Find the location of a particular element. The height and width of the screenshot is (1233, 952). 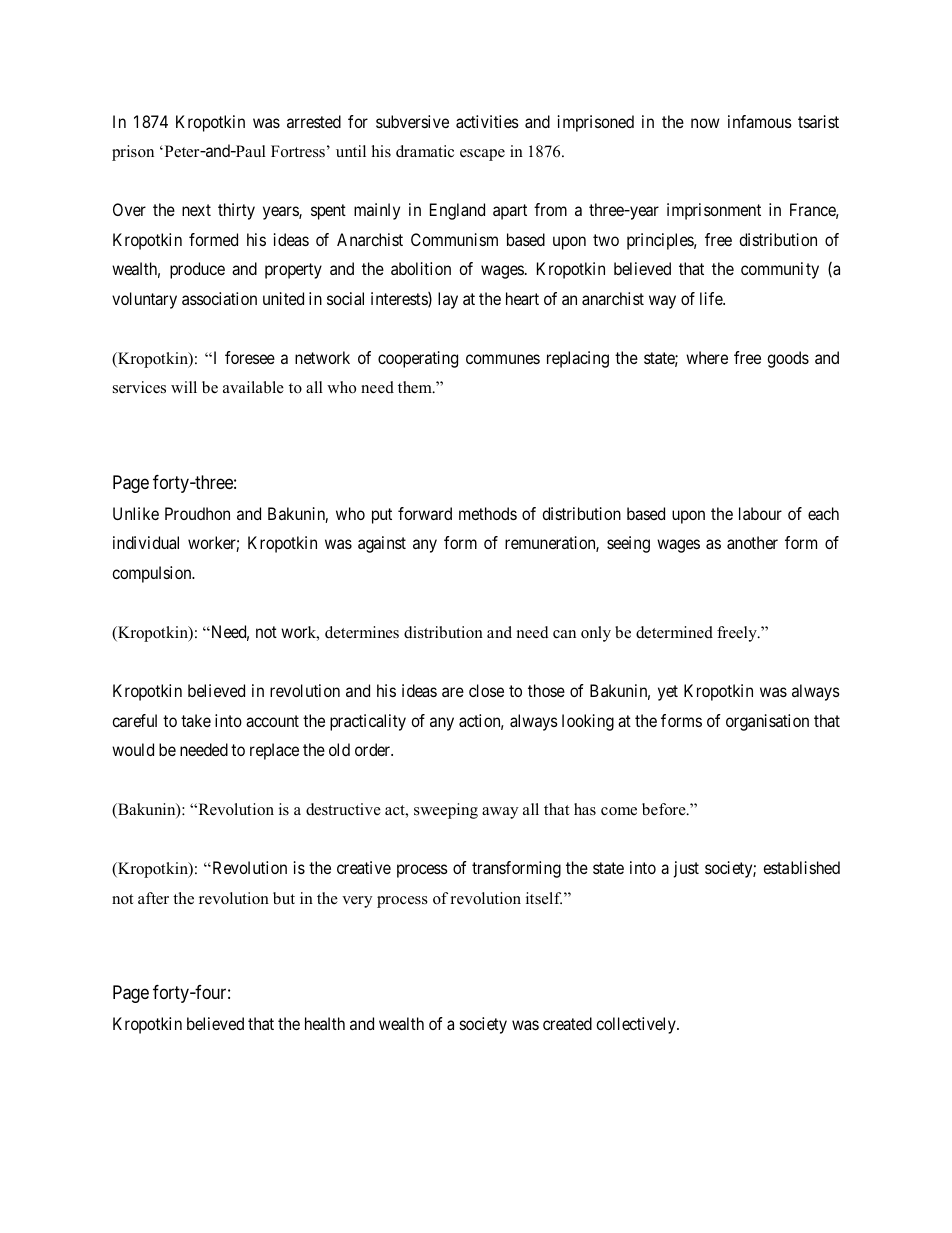

another is located at coordinates (752, 542).
